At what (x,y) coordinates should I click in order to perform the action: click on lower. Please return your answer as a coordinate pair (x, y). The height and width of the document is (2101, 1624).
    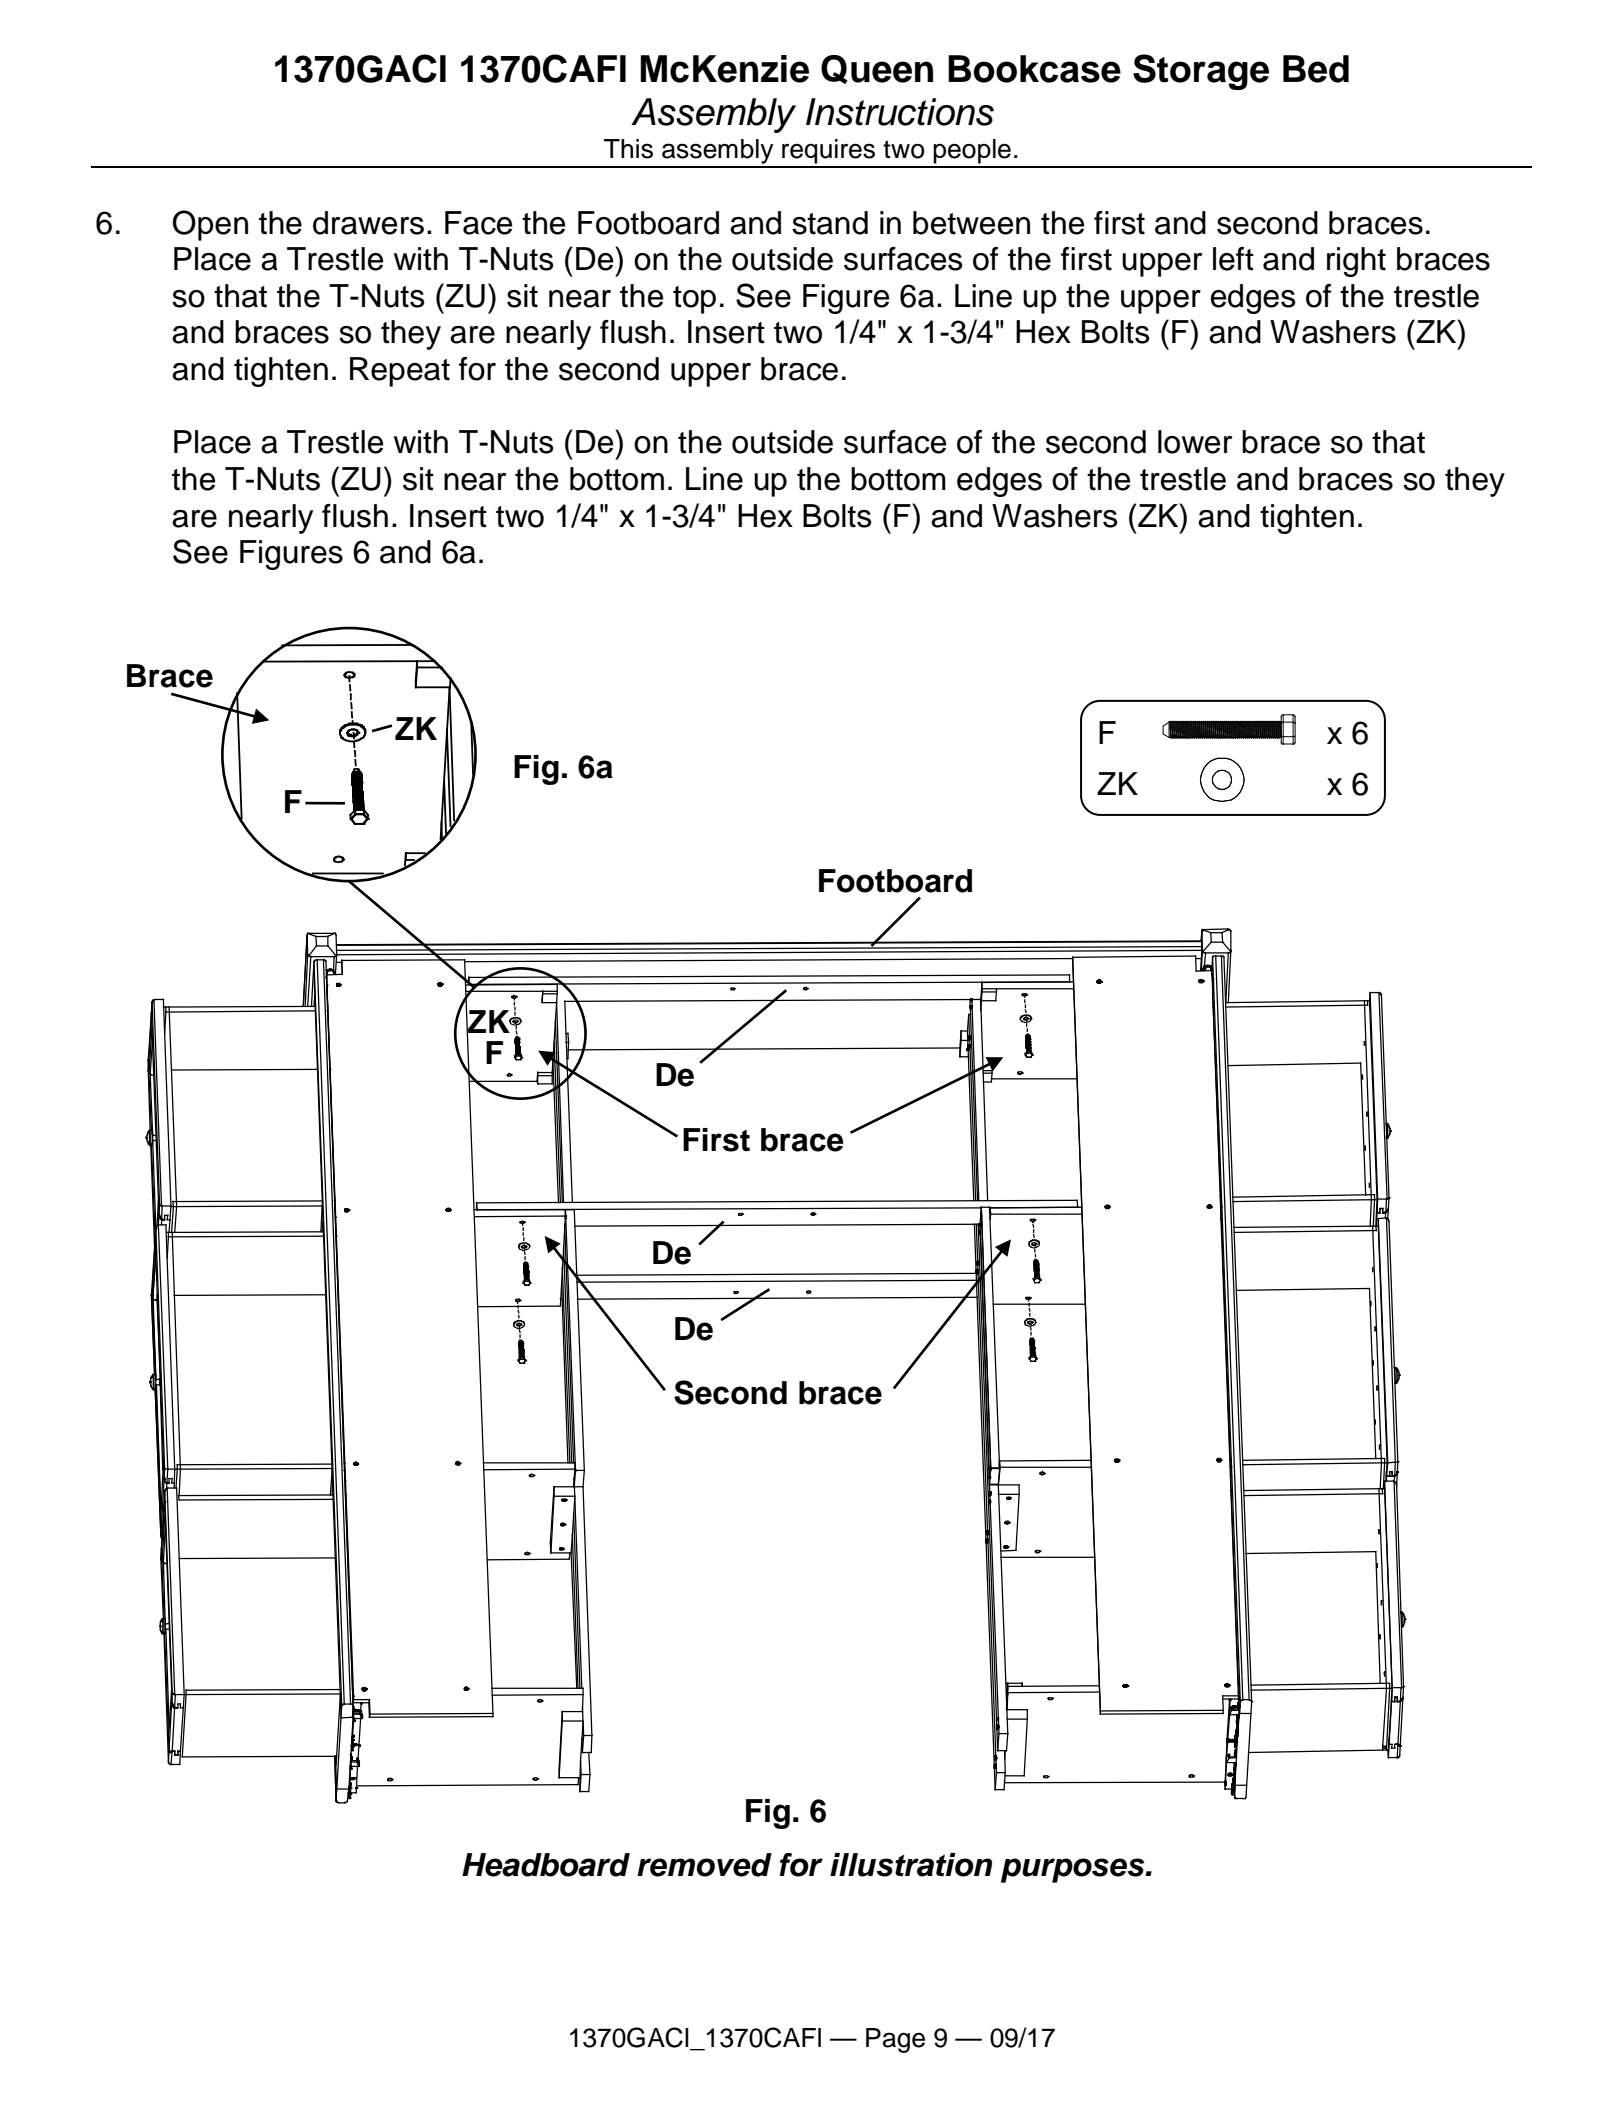
    Looking at the image, I should click on (1195, 442).
